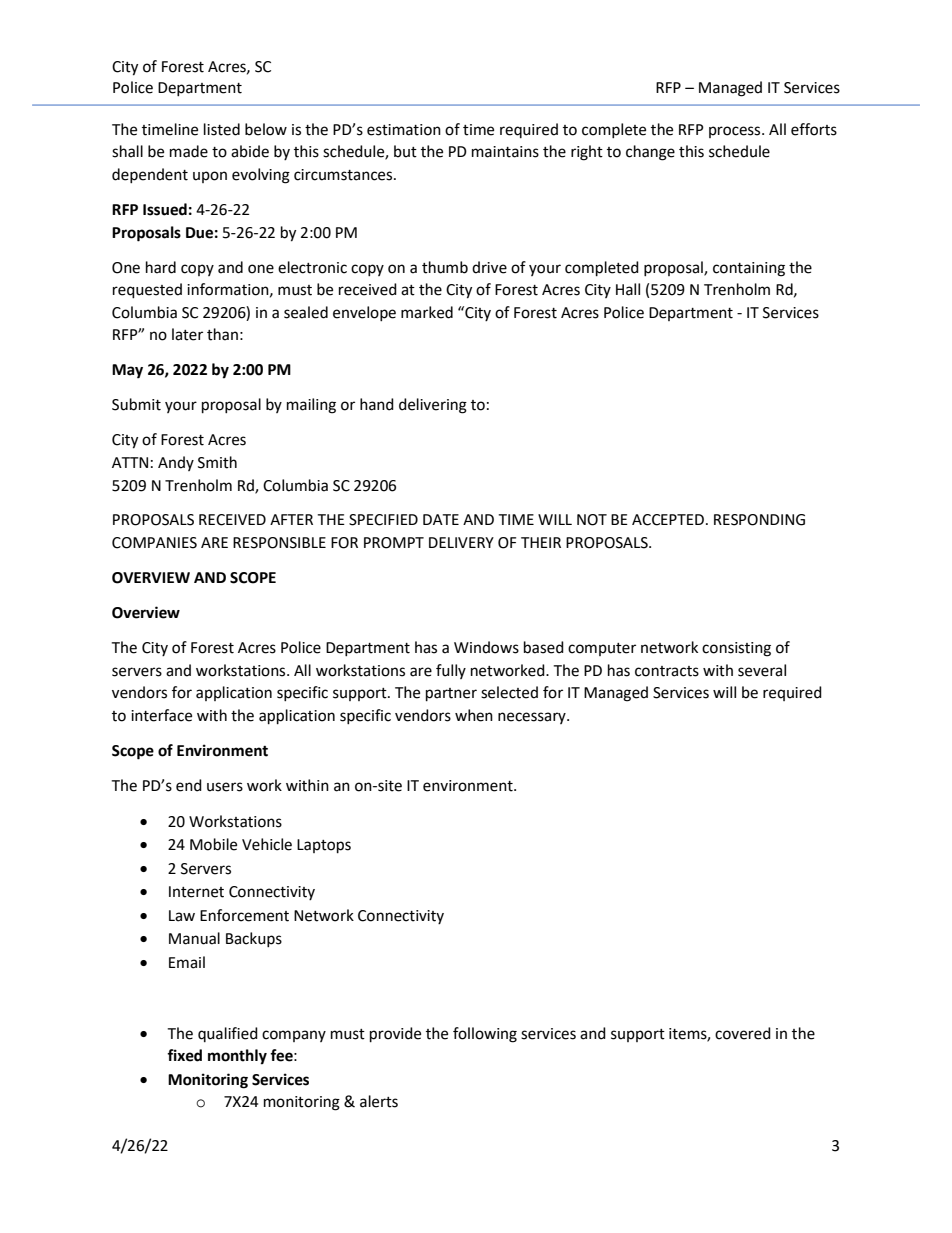 This screenshot has width=952, height=1233. Describe the element at coordinates (736, 649) in the screenshot. I see `consisting` at that location.
